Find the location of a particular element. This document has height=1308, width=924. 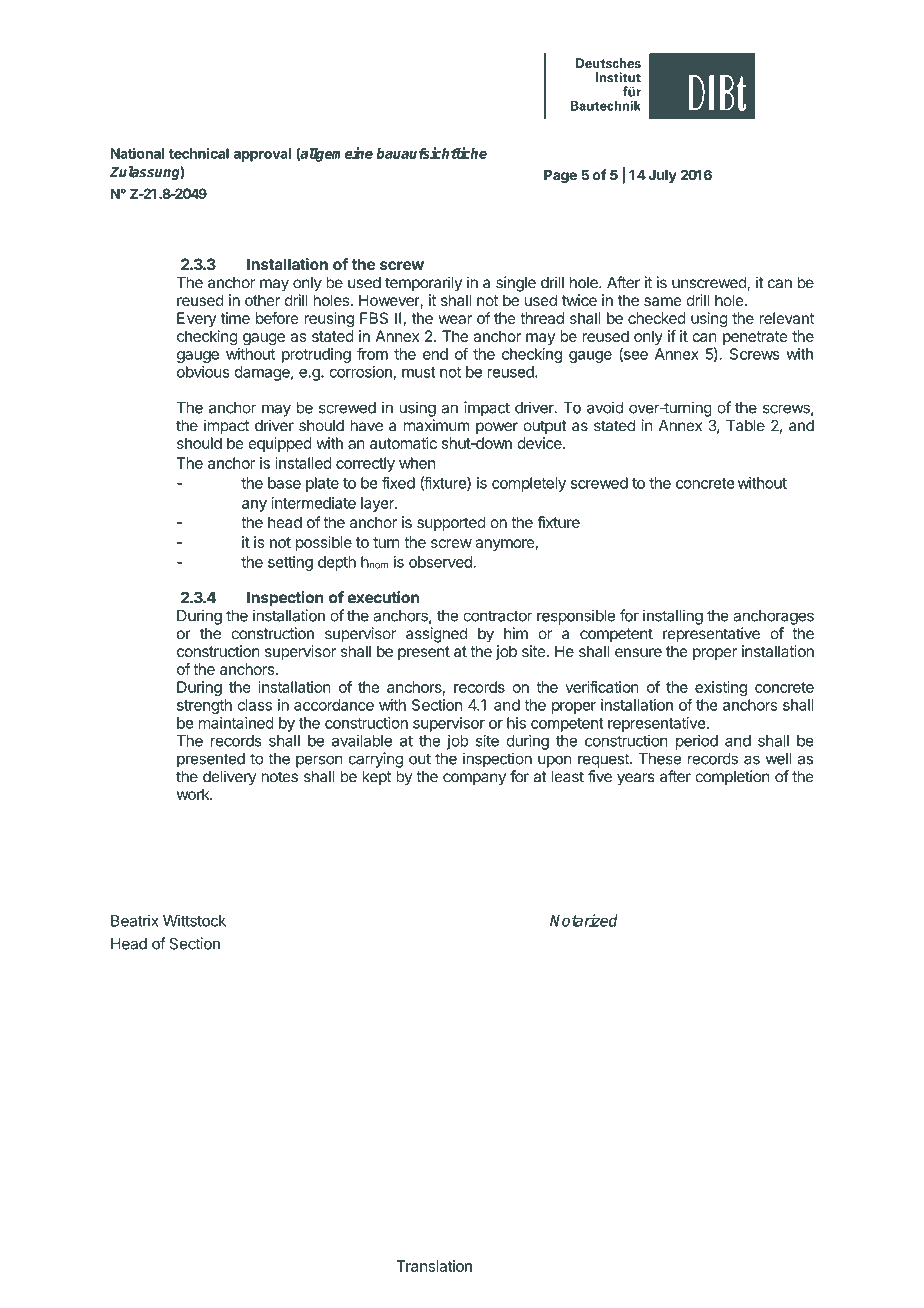

his is located at coordinates (516, 723).
